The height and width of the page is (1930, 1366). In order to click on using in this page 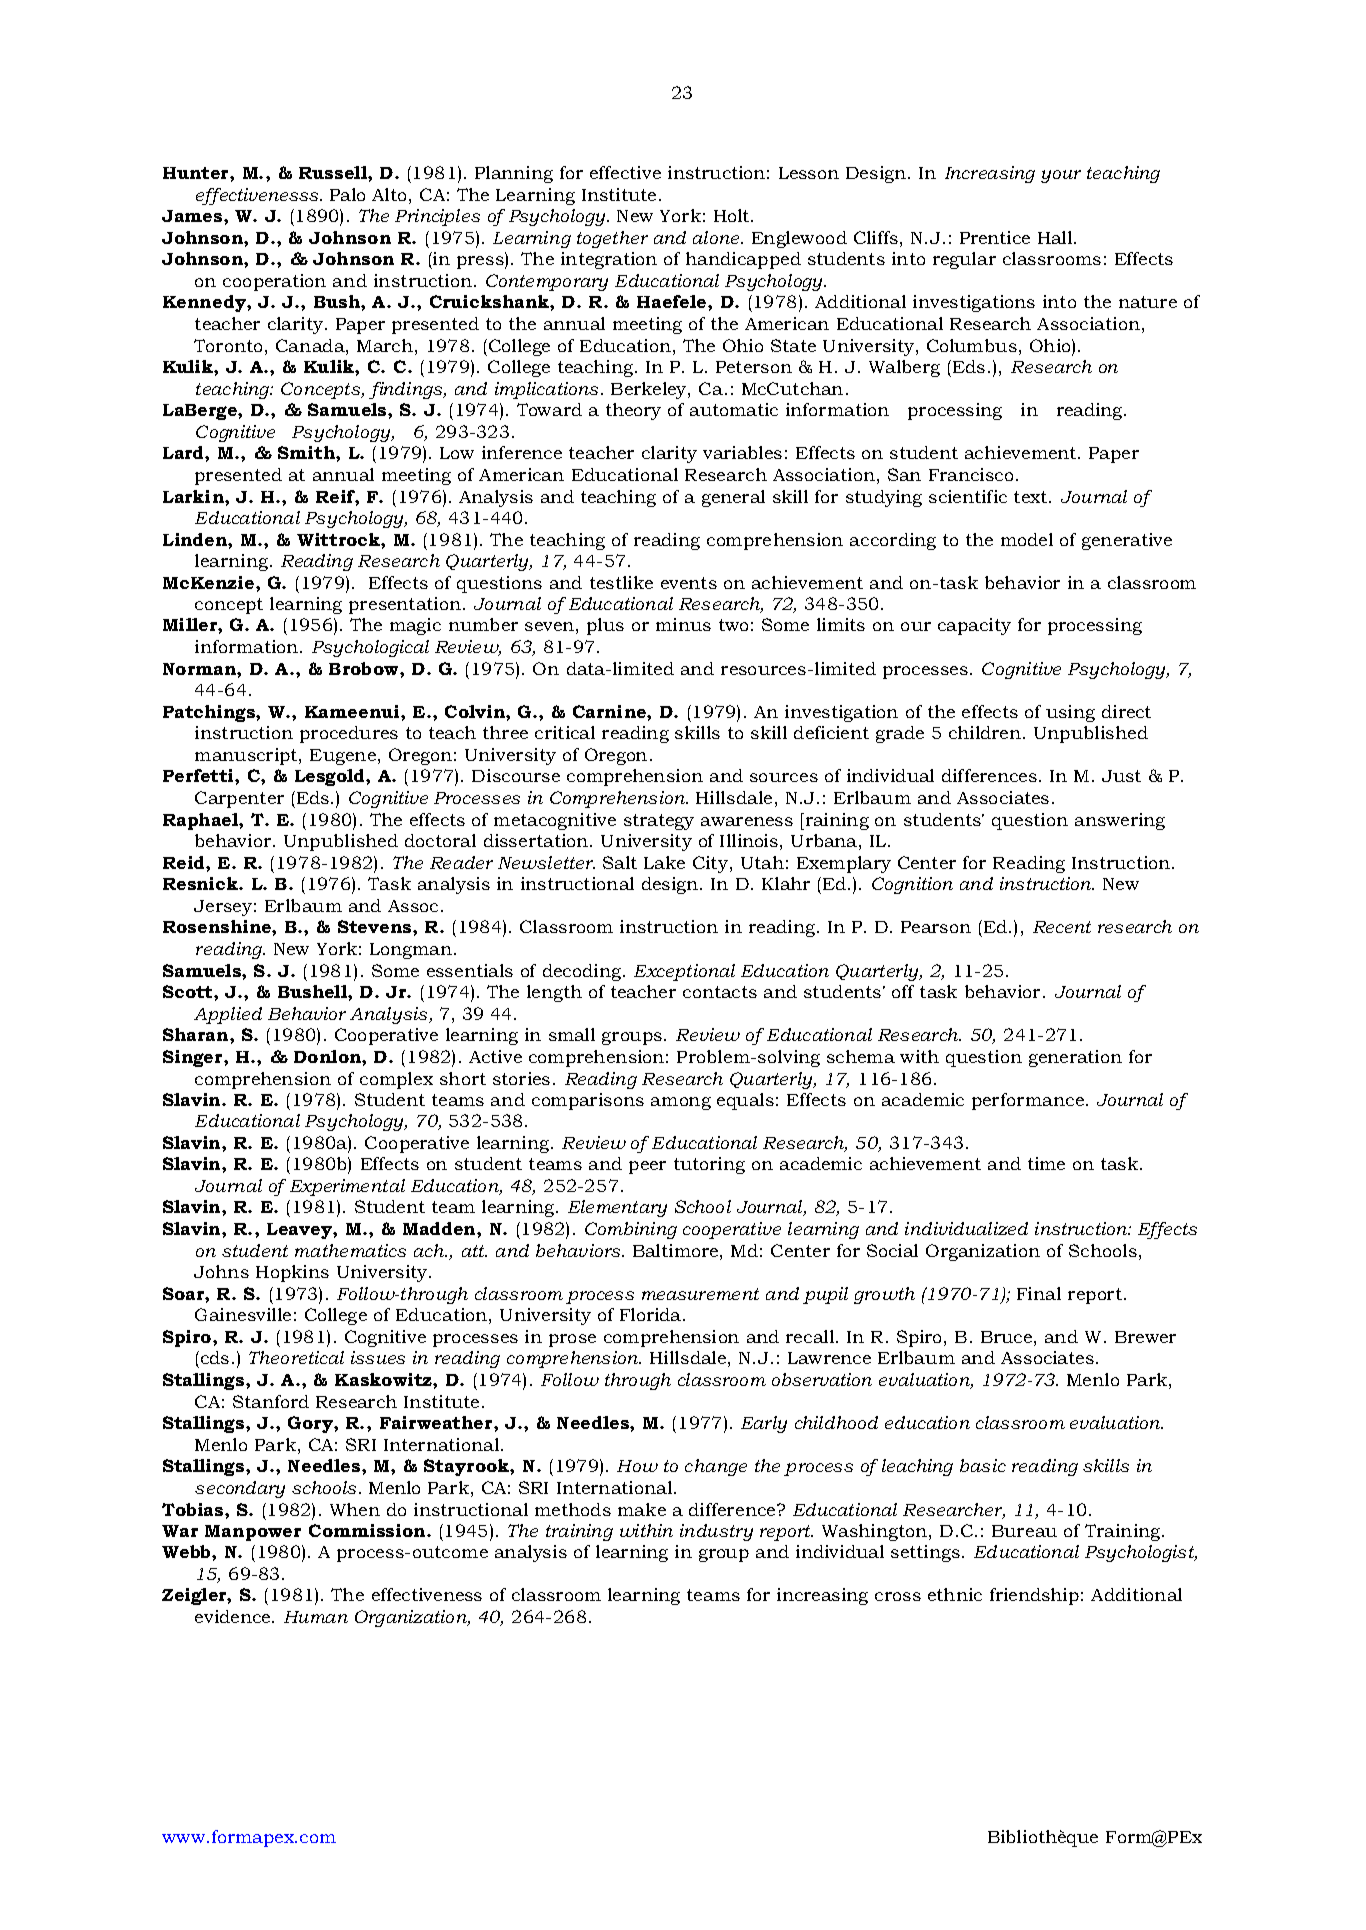, I will do `click(1070, 713)`.
